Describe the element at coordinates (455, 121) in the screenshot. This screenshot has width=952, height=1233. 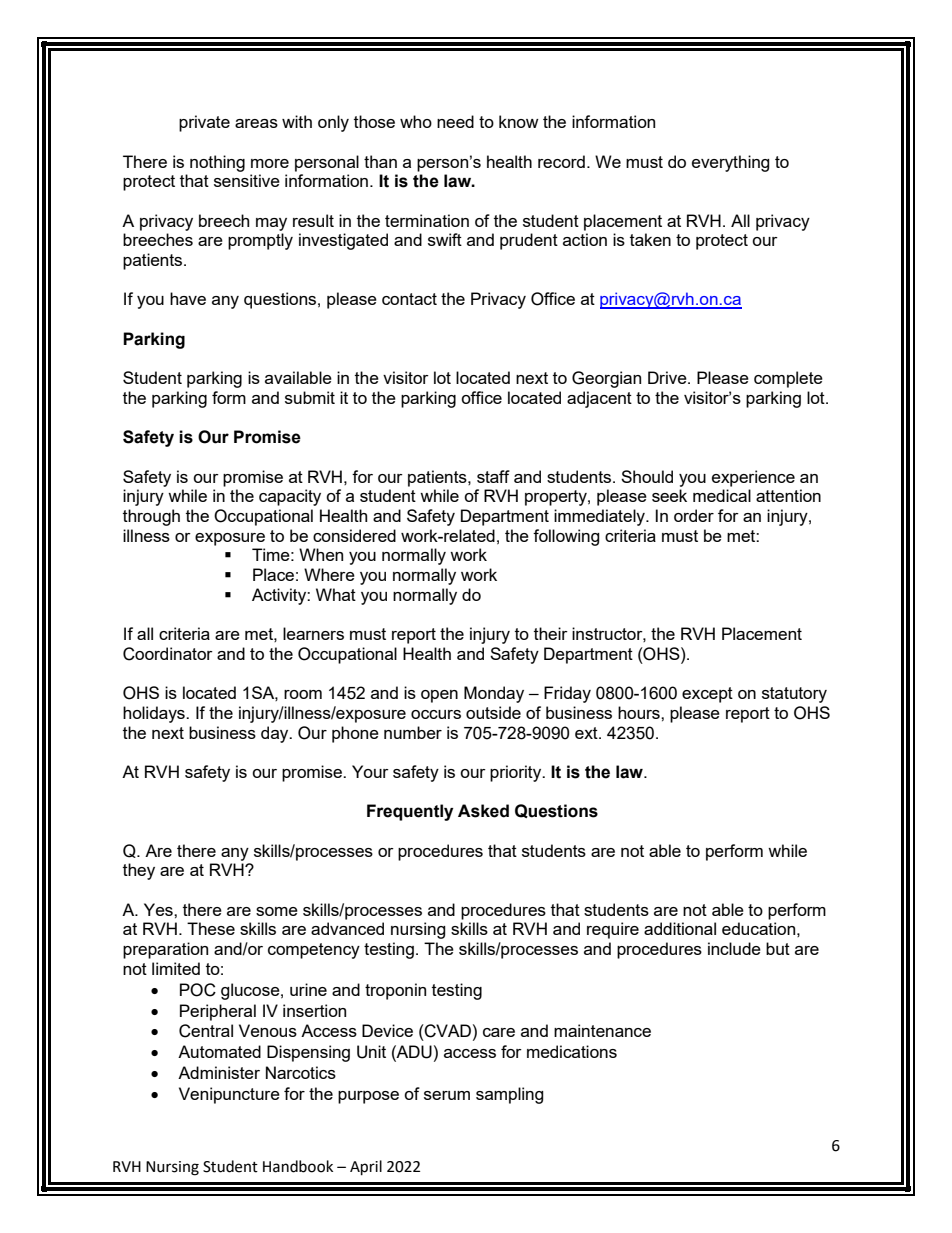
I see `need` at that location.
